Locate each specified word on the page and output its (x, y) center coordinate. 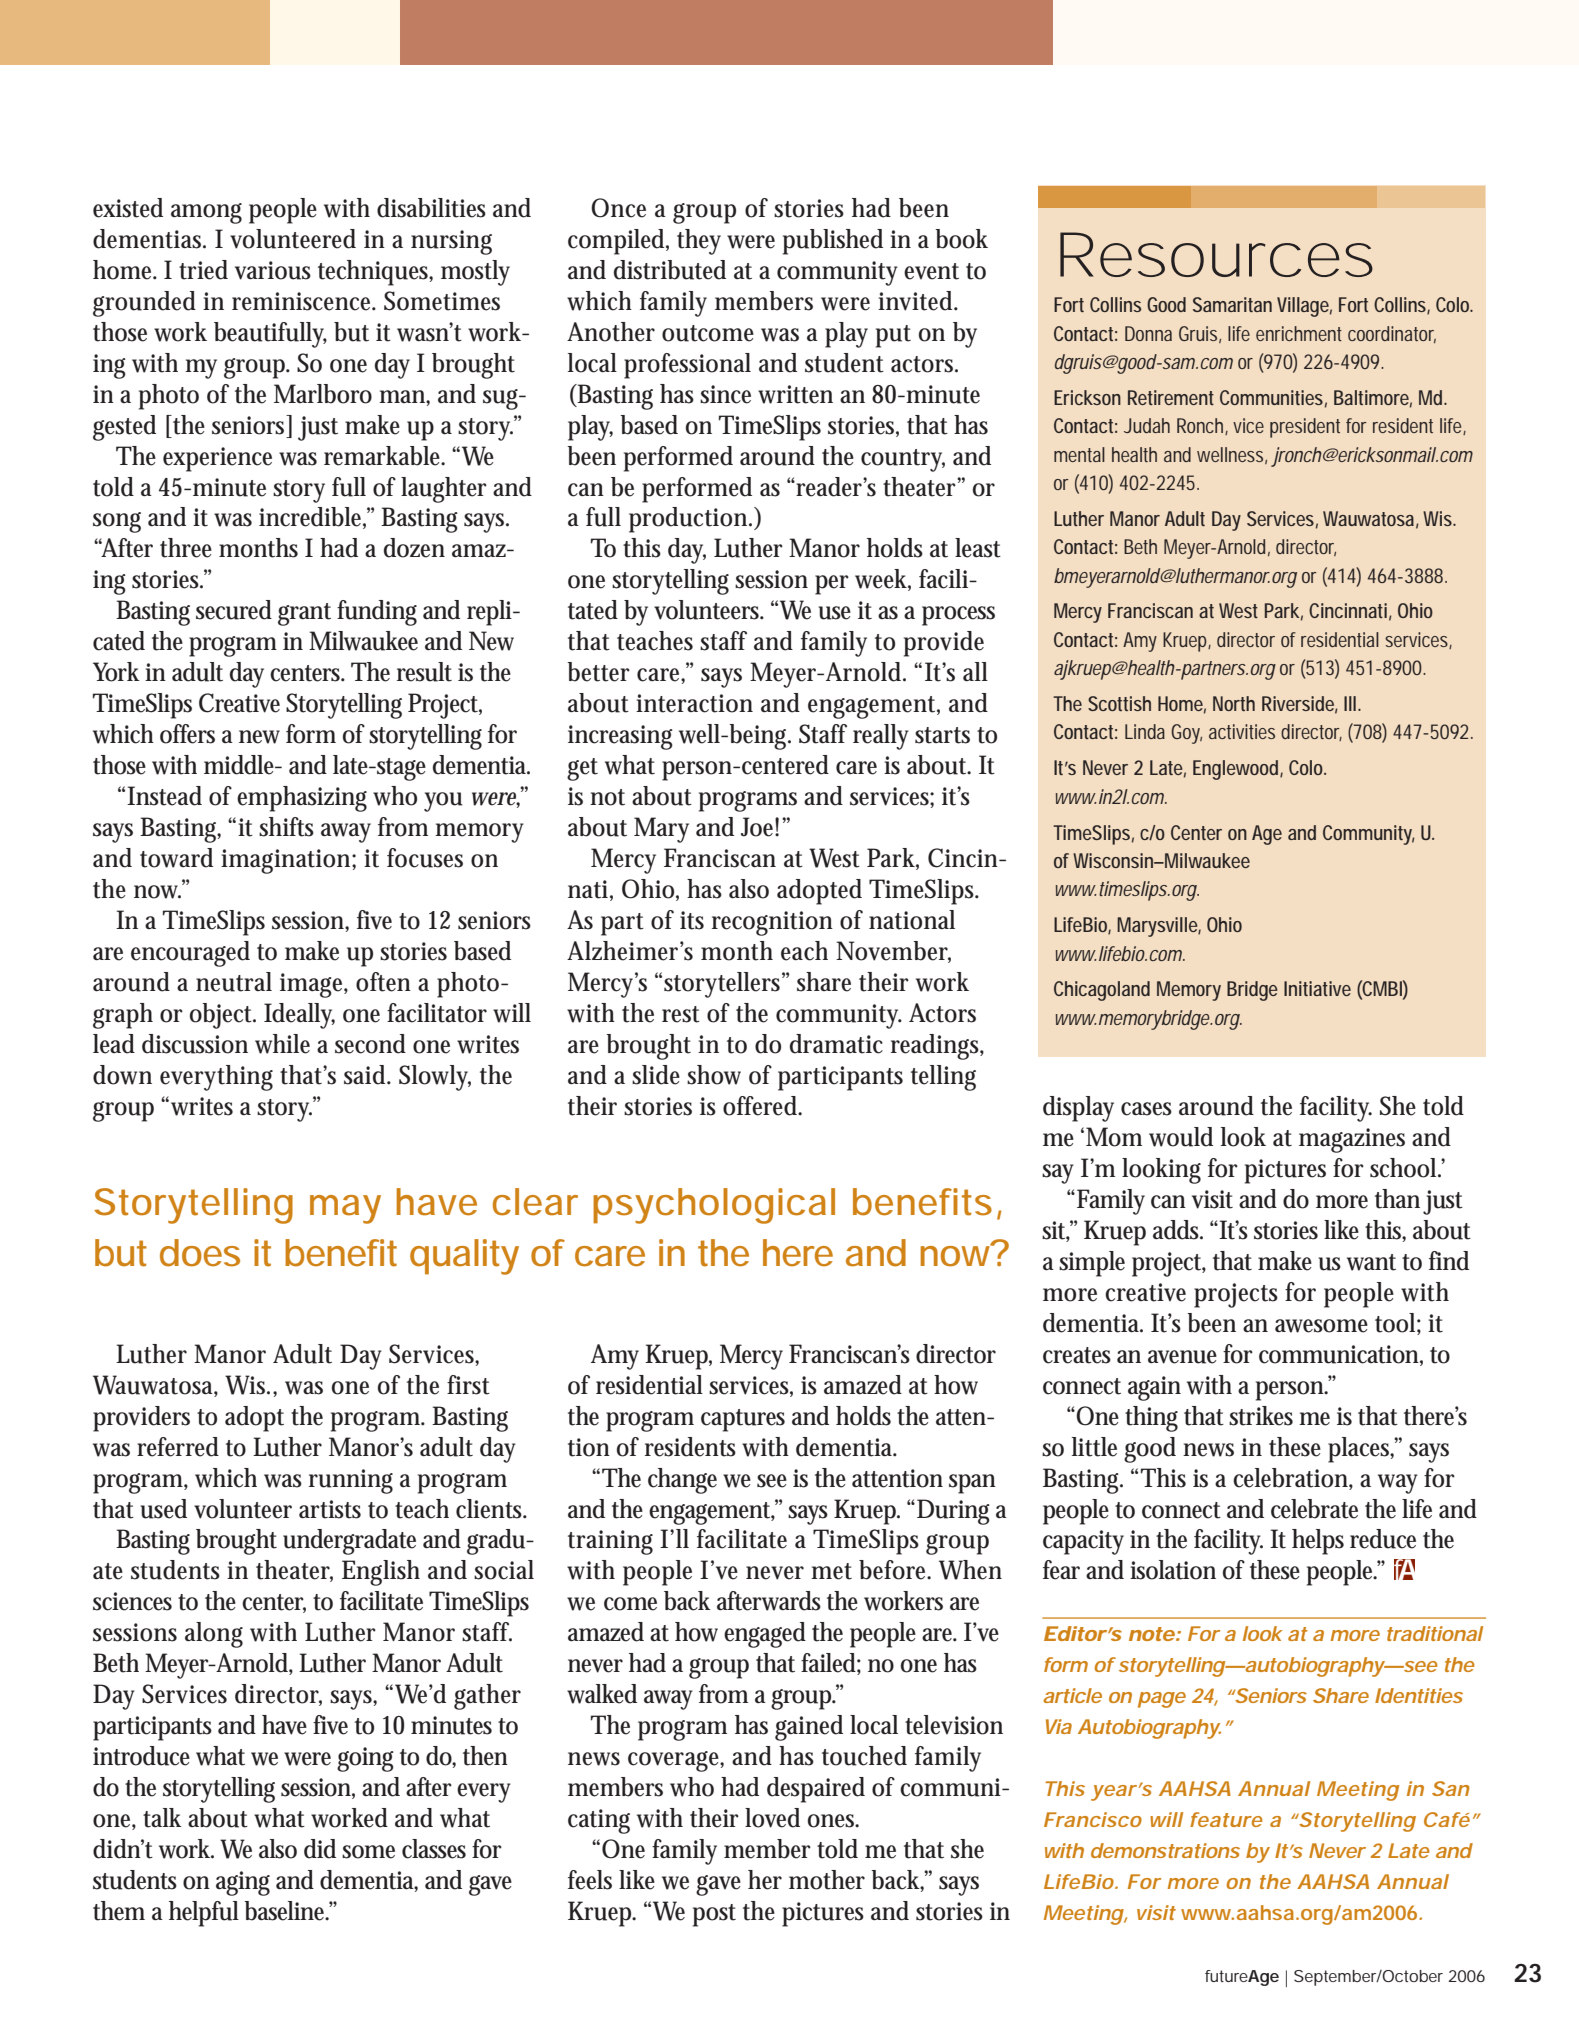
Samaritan (1232, 304)
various (273, 270)
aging (243, 1883)
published (833, 242)
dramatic (836, 1044)
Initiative (1317, 988)
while (282, 1044)
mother (827, 1880)
